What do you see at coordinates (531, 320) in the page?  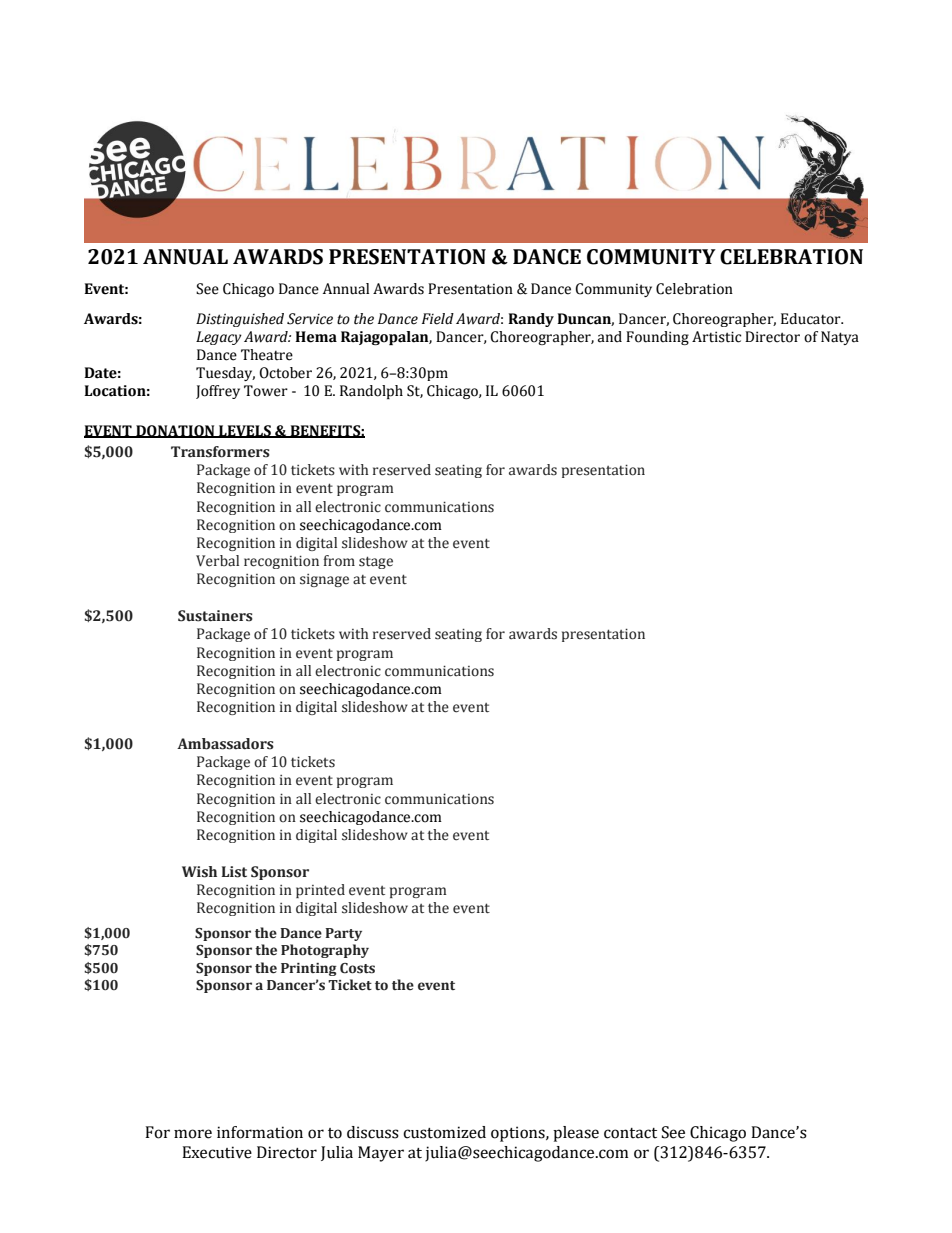 I see `Randy` at bounding box center [531, 320].
